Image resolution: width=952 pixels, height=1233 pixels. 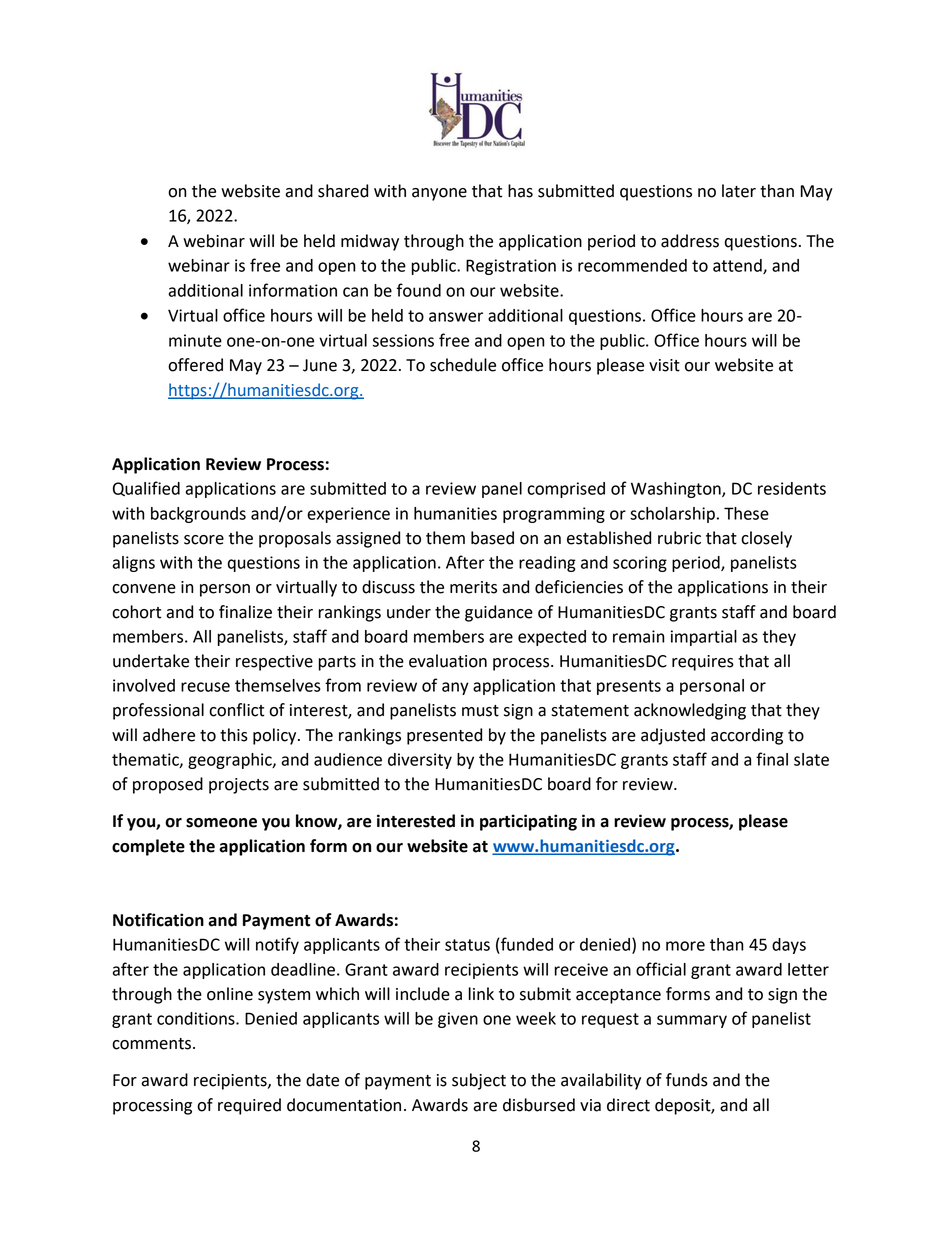 I want to click on later, so click(x=739, y=191).
